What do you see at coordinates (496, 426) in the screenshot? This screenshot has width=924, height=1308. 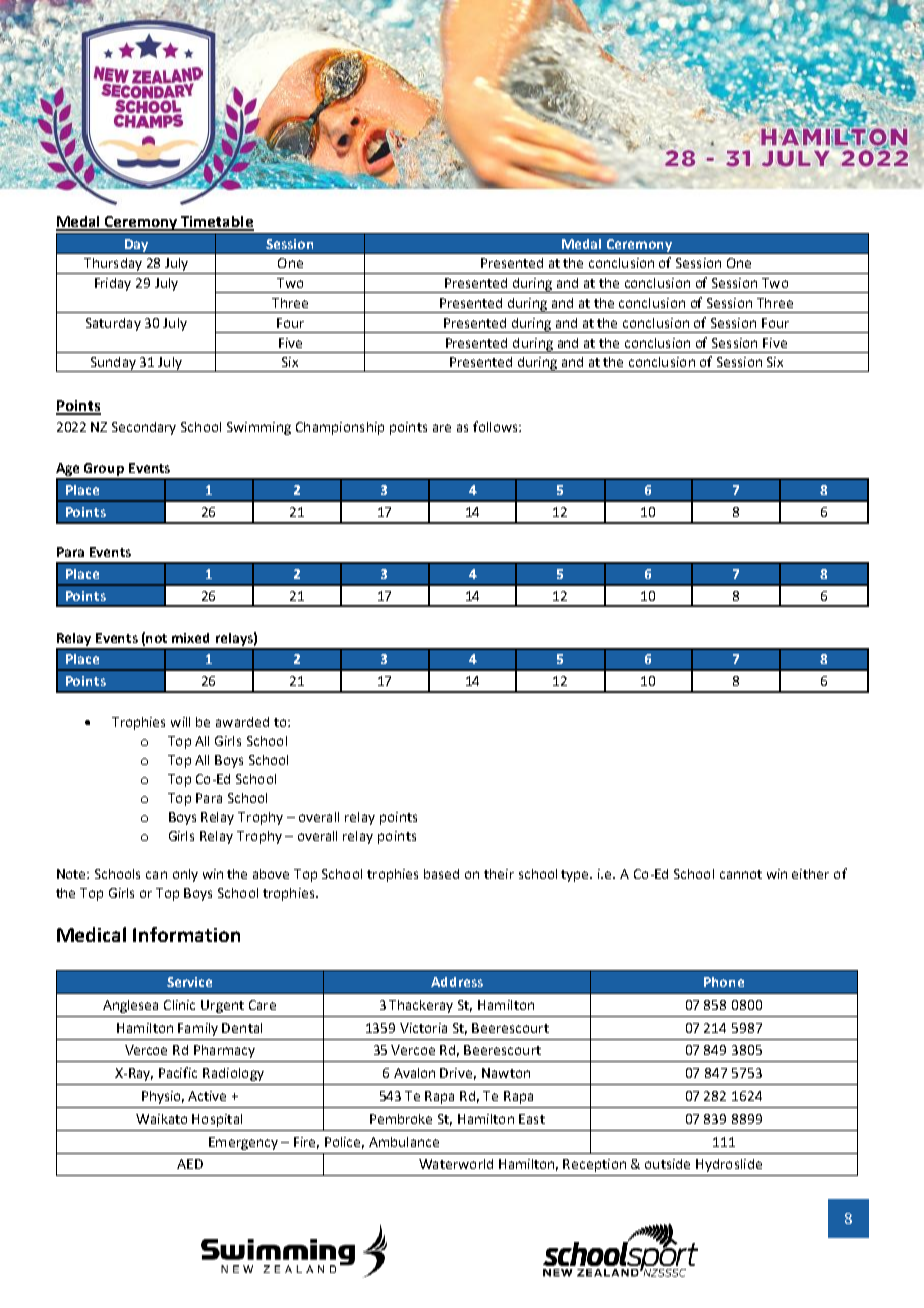 I see `follows` at bounding box center [496, 426].
